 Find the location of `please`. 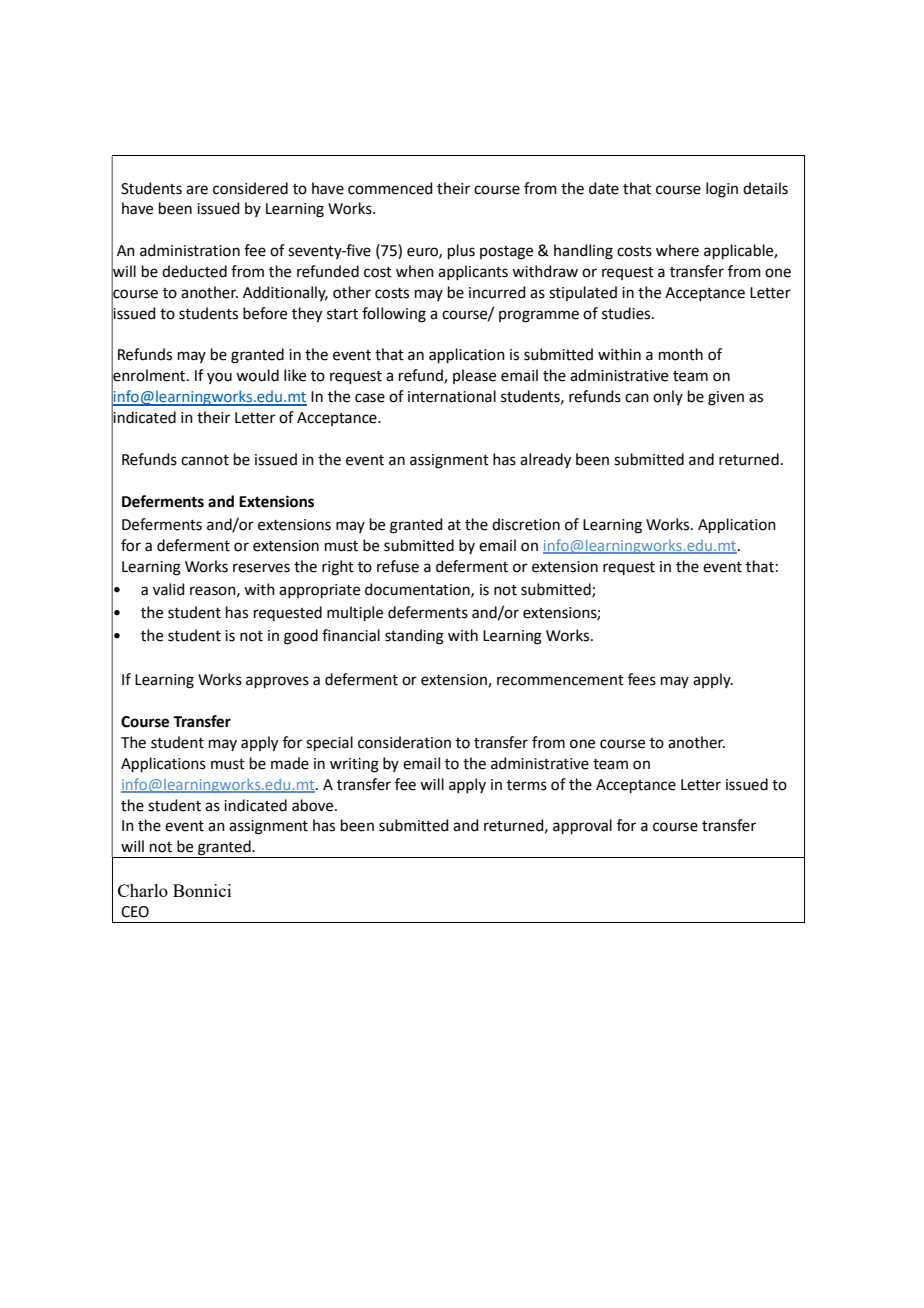

please is located at coordinates (474, 376).
